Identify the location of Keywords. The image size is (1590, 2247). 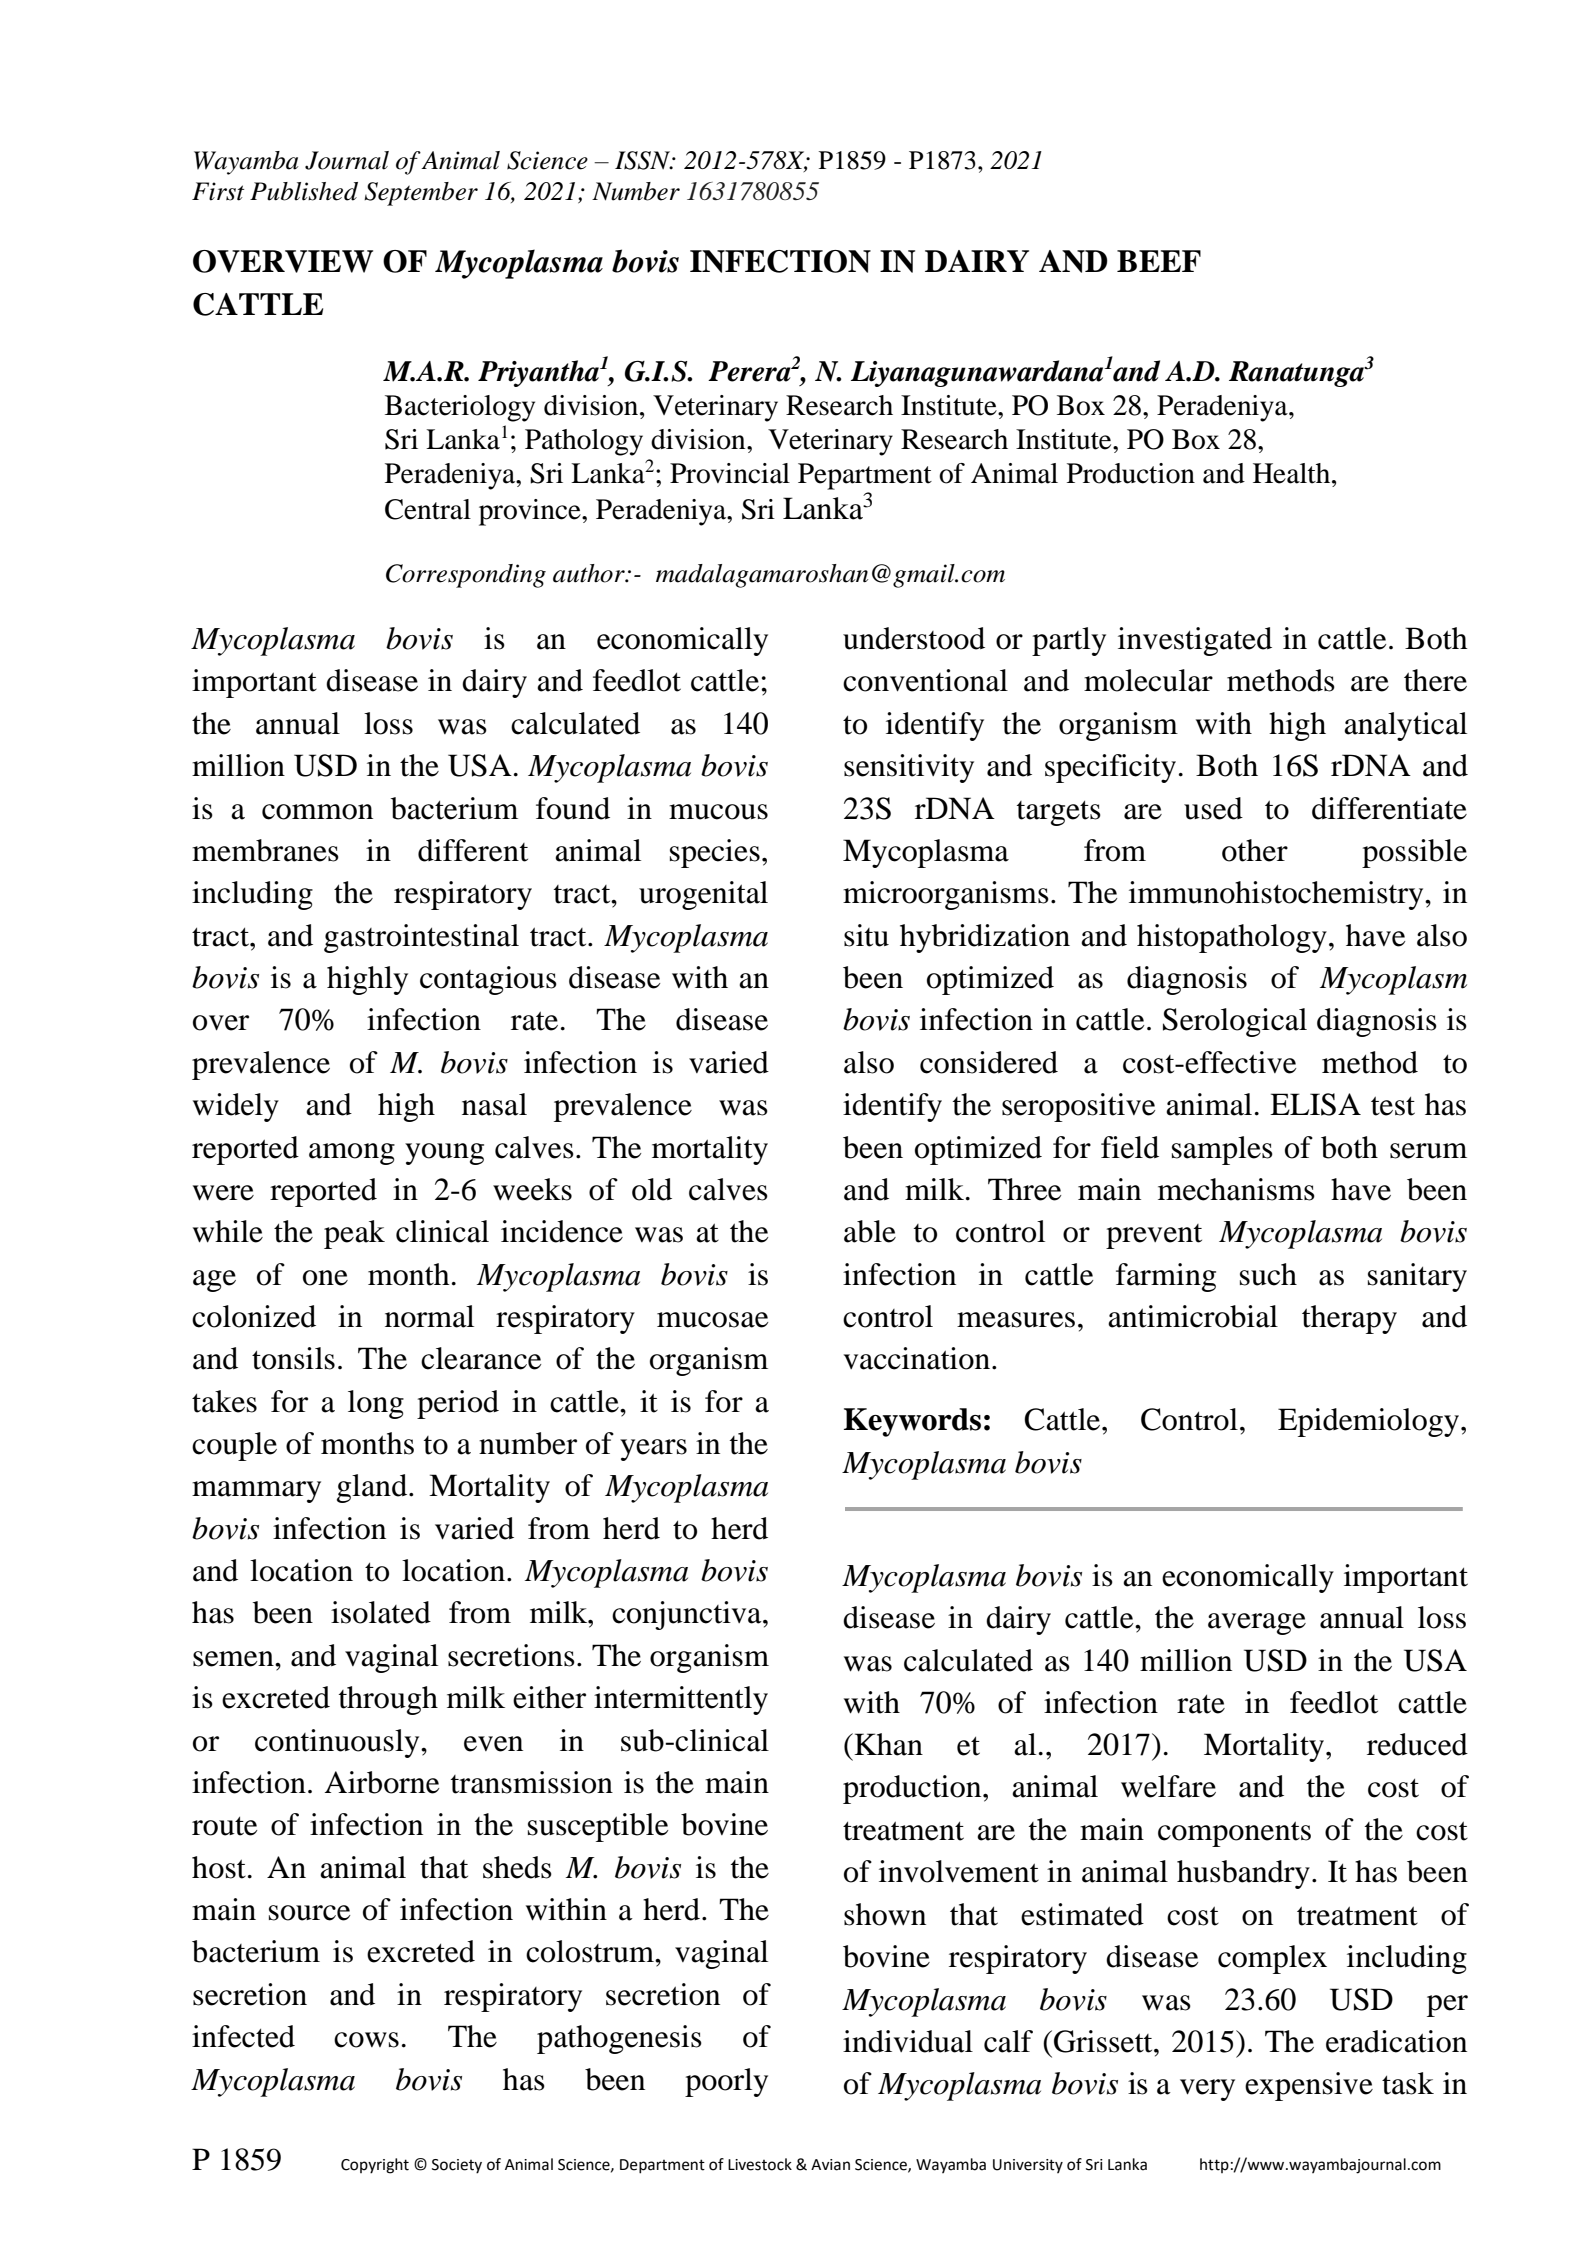
(912, 1422).
